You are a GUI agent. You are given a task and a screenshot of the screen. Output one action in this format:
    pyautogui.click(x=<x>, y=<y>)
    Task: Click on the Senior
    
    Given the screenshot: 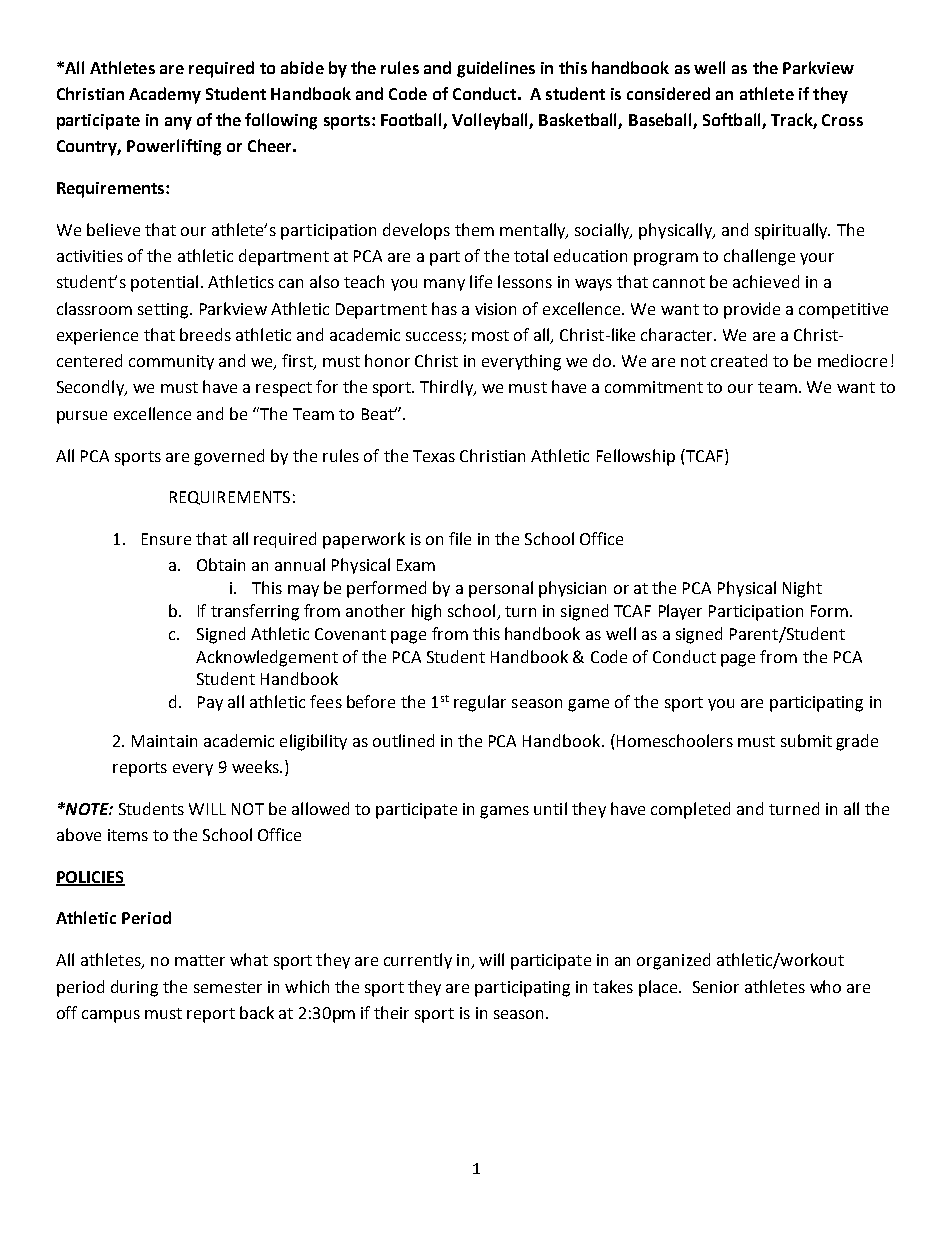 What is the action you would take?
    pyautogui.click(x=716, y=987)
